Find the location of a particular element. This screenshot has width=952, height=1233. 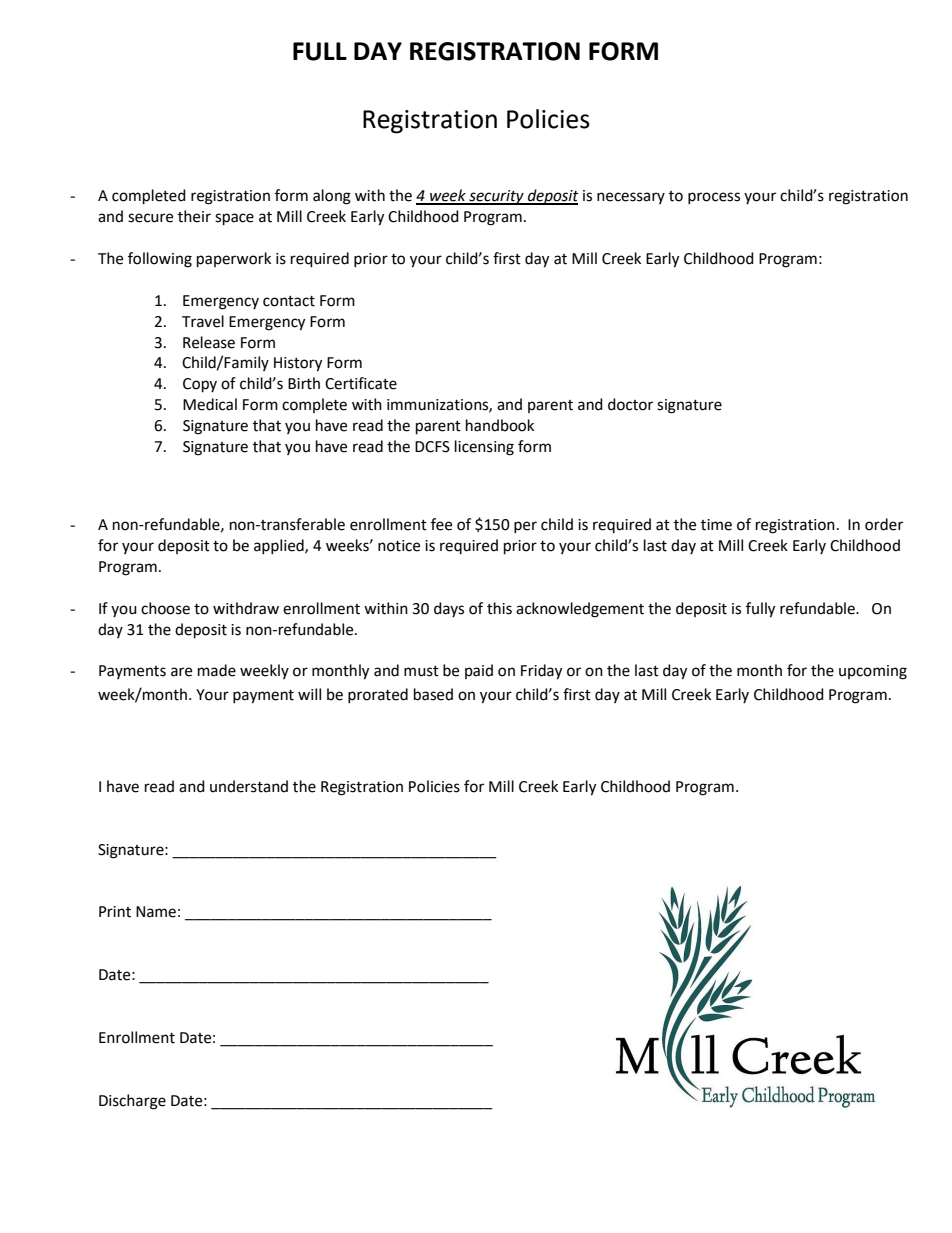

Friday is located at coordinates (541, 672).
